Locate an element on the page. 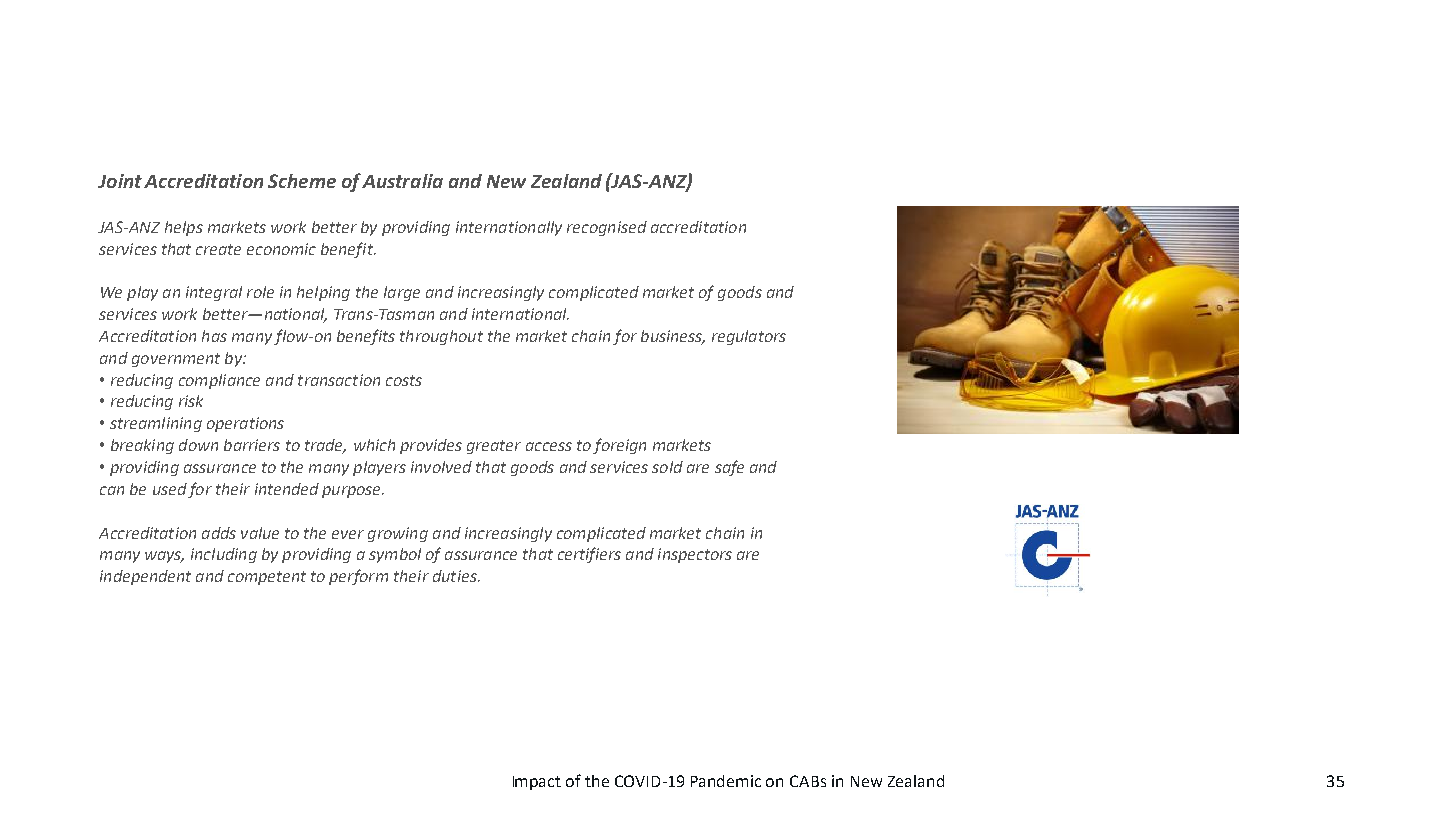  duties is located at coordinates (456, 576).
